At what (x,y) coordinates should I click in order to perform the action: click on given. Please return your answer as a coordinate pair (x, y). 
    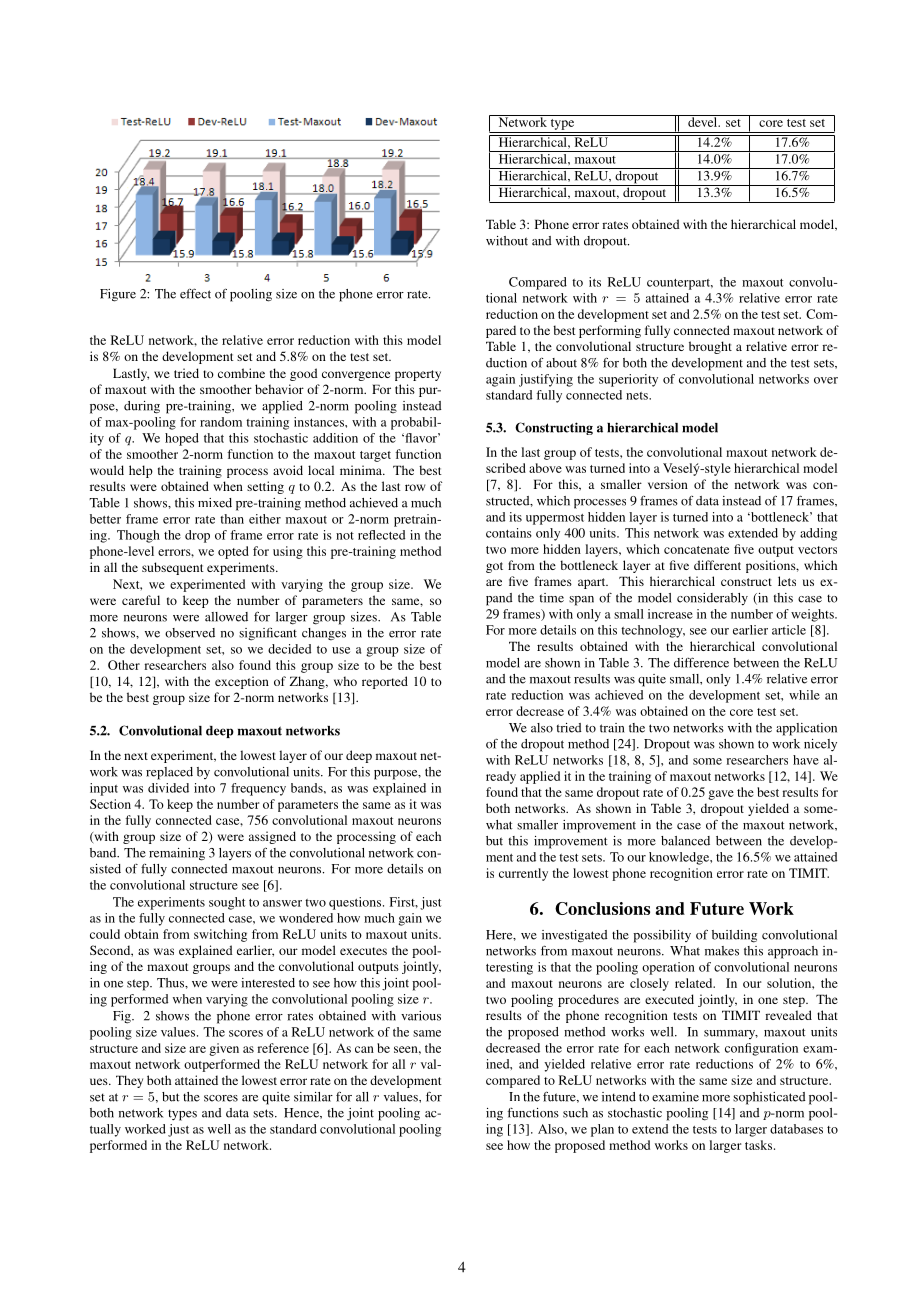
    Looking at the image, I should click on (224, 1049).
